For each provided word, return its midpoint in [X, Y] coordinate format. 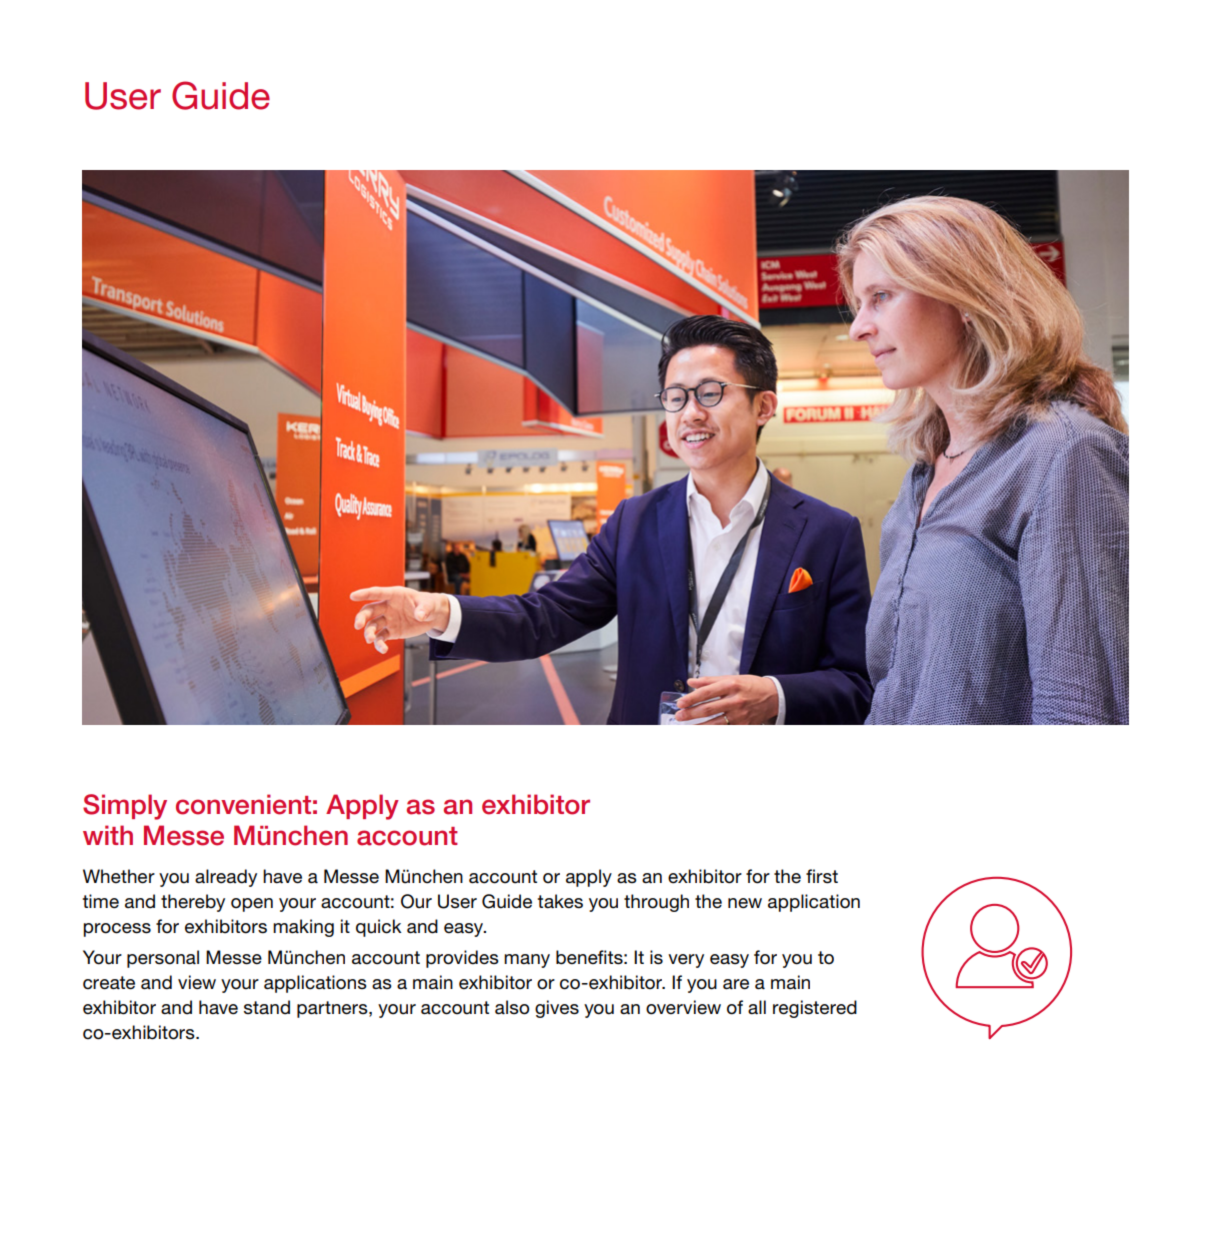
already [226, 878]
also [512, 1007]
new [745, 903]
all [757, 1007]
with [108, 835]
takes [560, 901]
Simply [125, 807]
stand [267, 1007]
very [686, 961]
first [822, 876]
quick [379, 928]
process [117, 930]
